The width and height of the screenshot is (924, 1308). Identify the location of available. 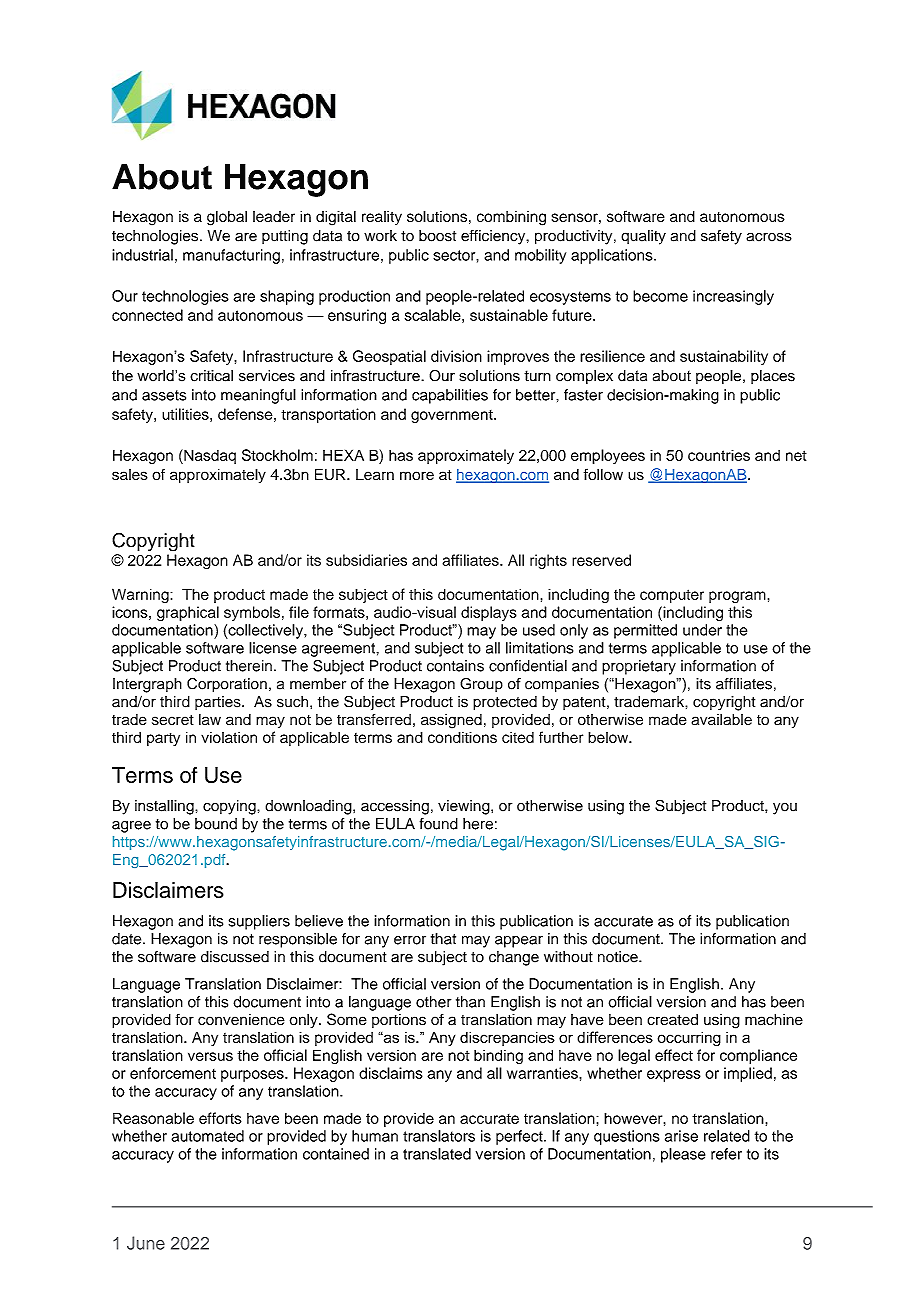
(721, 719).
